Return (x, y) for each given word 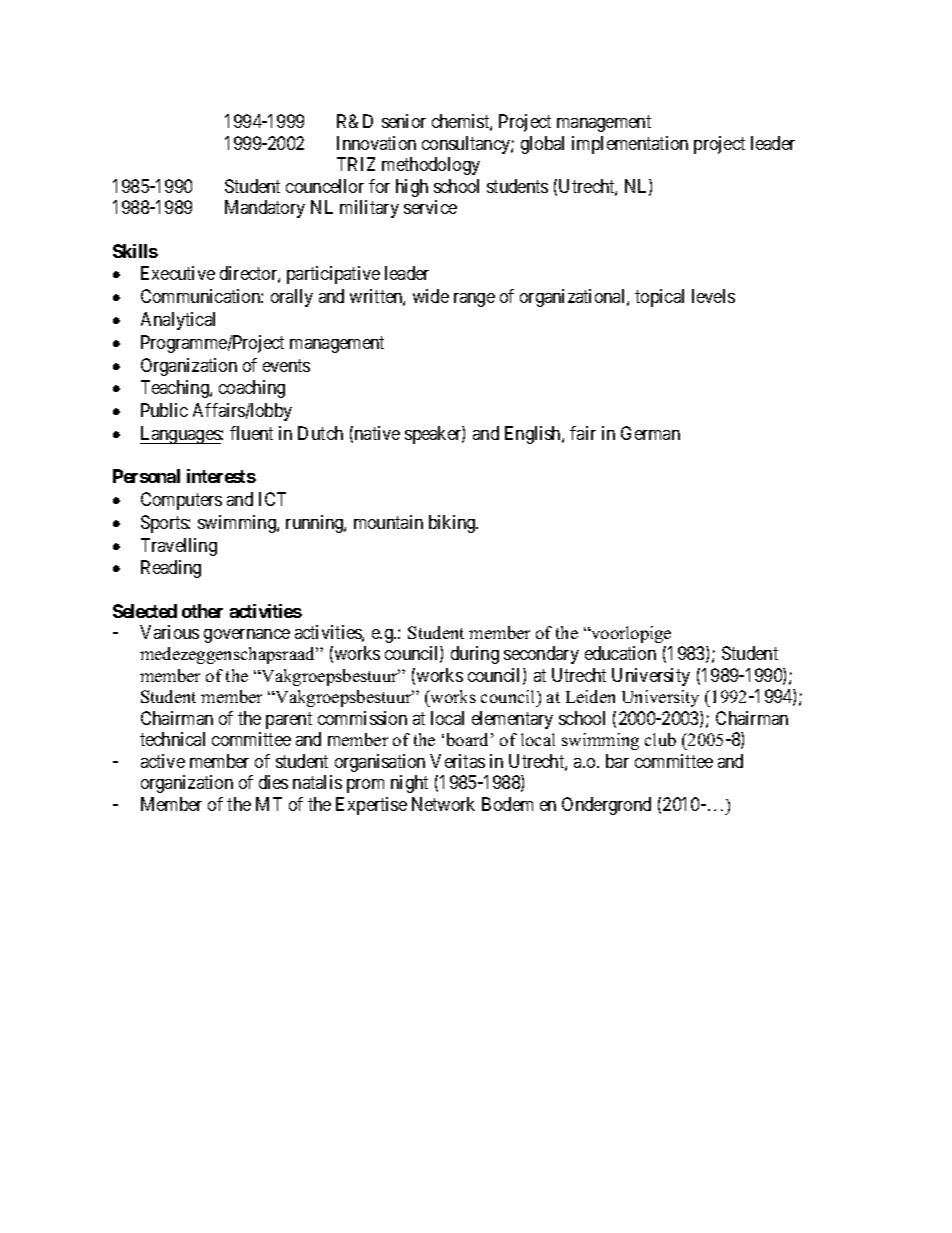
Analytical (178, 321)
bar (617, 761)
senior (404, 121)
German (650, 433)
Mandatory (265, 209)
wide (431, 296)
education (620, 653)
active (163, 761)
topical (659, 298)
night (409, 784)
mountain (388, 522)
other (202, 611)
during (475, 655)
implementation (630, 145)
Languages (181, 435)
